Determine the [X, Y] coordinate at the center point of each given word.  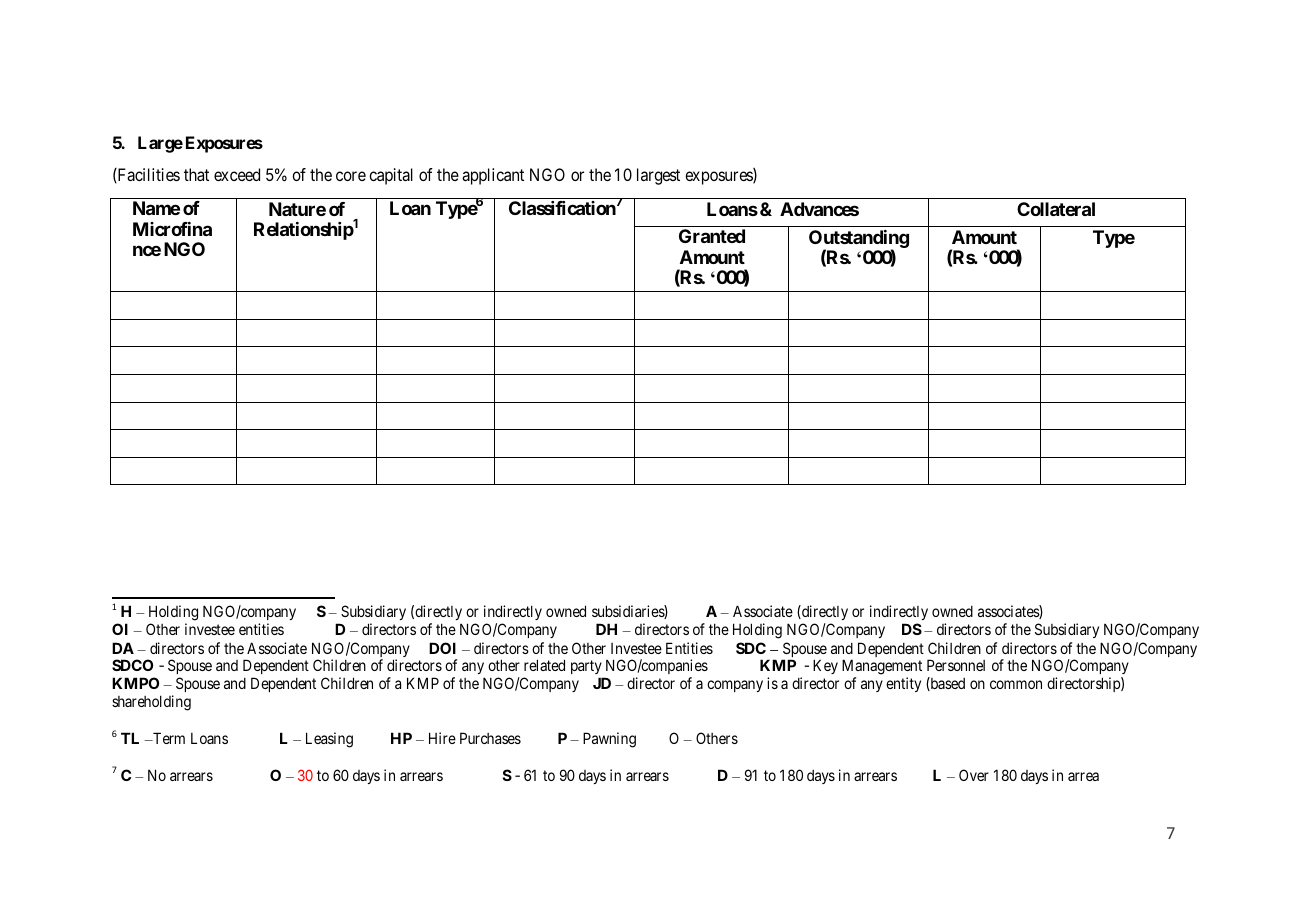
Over [974, 775]
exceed [237, 174]
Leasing [329, 740]
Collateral [1056, 209]
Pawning [609, 740]
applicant [493, 176]
